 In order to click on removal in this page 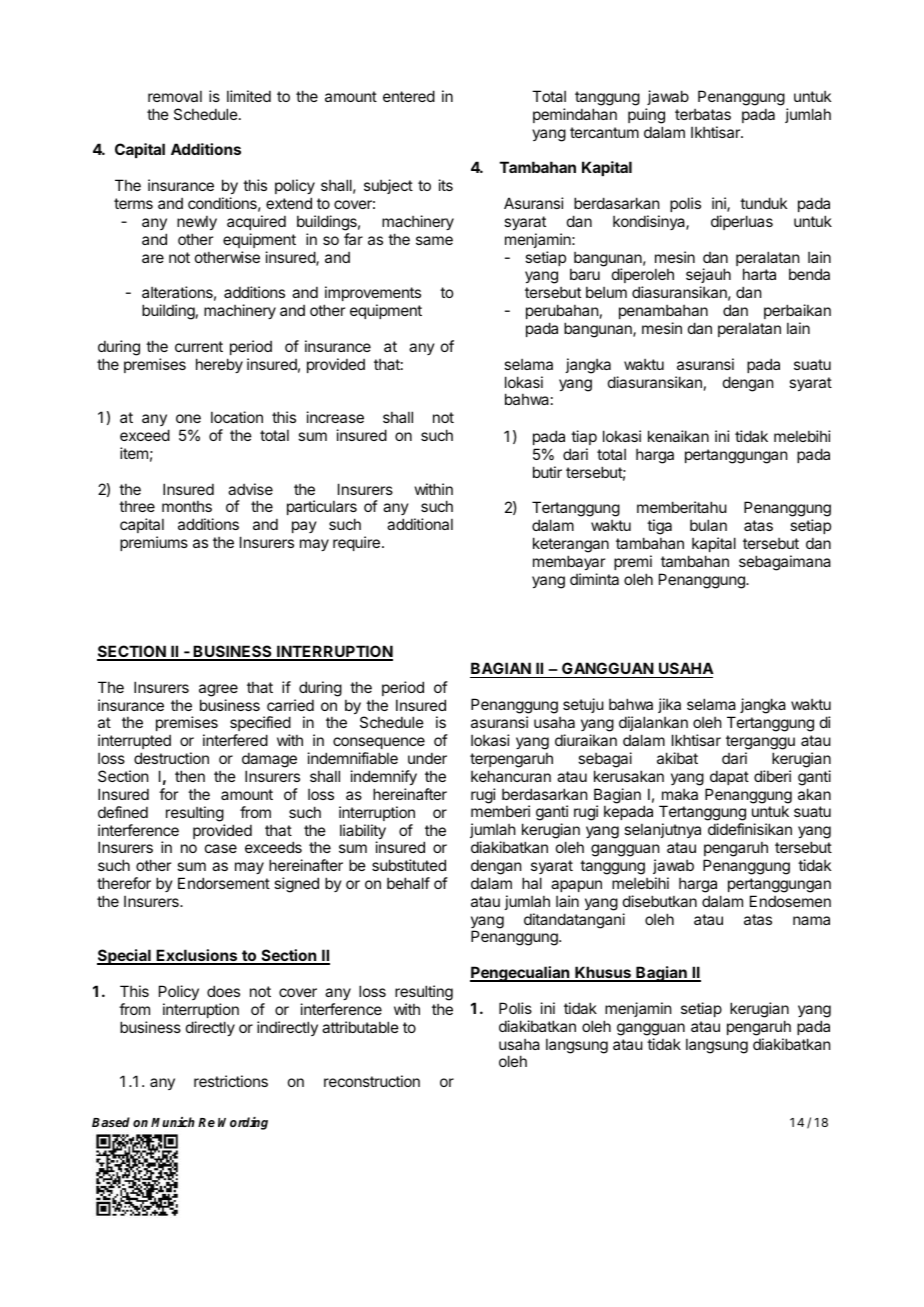, I will do `click(175, 96)`.
